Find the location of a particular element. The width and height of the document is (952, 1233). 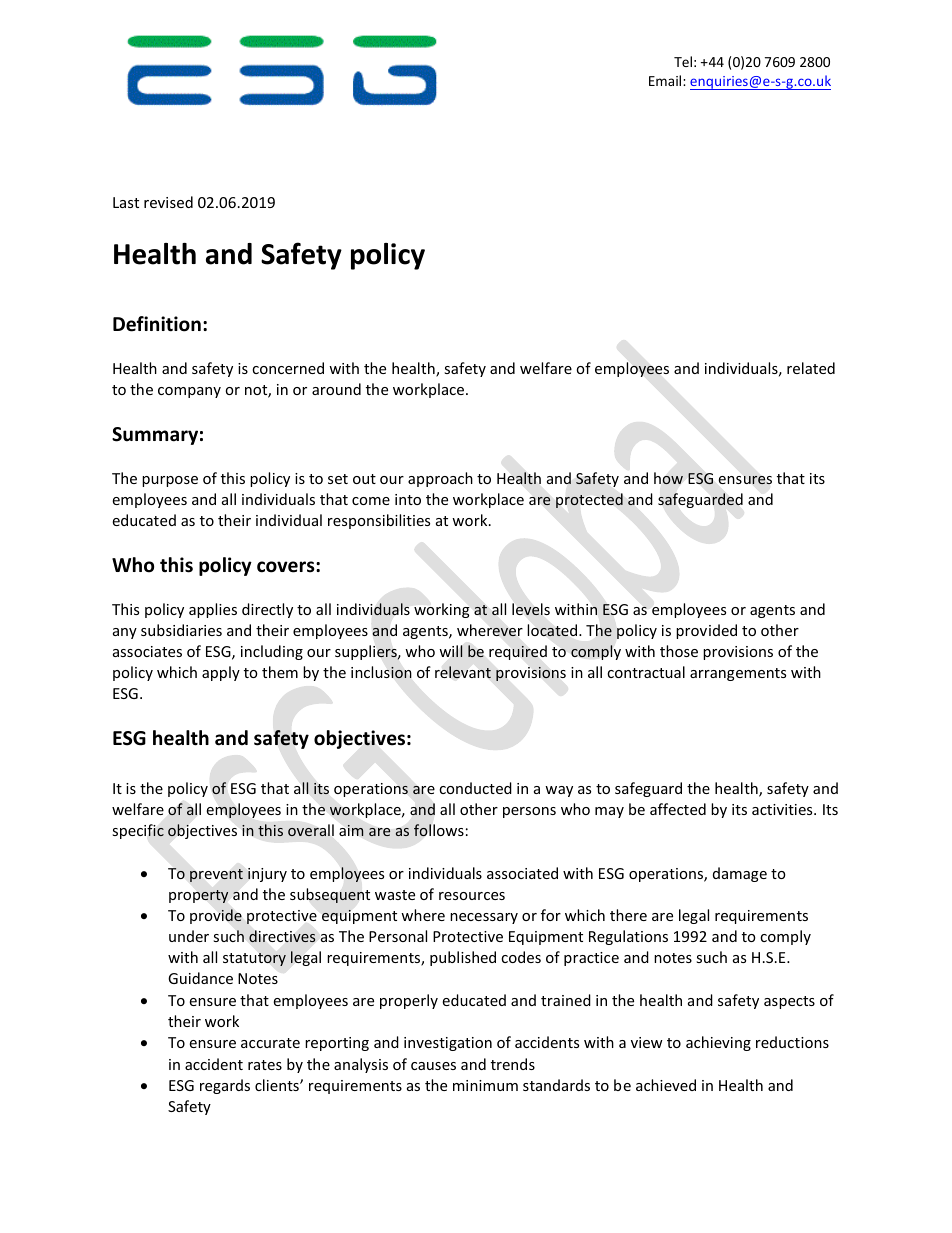

Email is located at coordinates (666, 80).
